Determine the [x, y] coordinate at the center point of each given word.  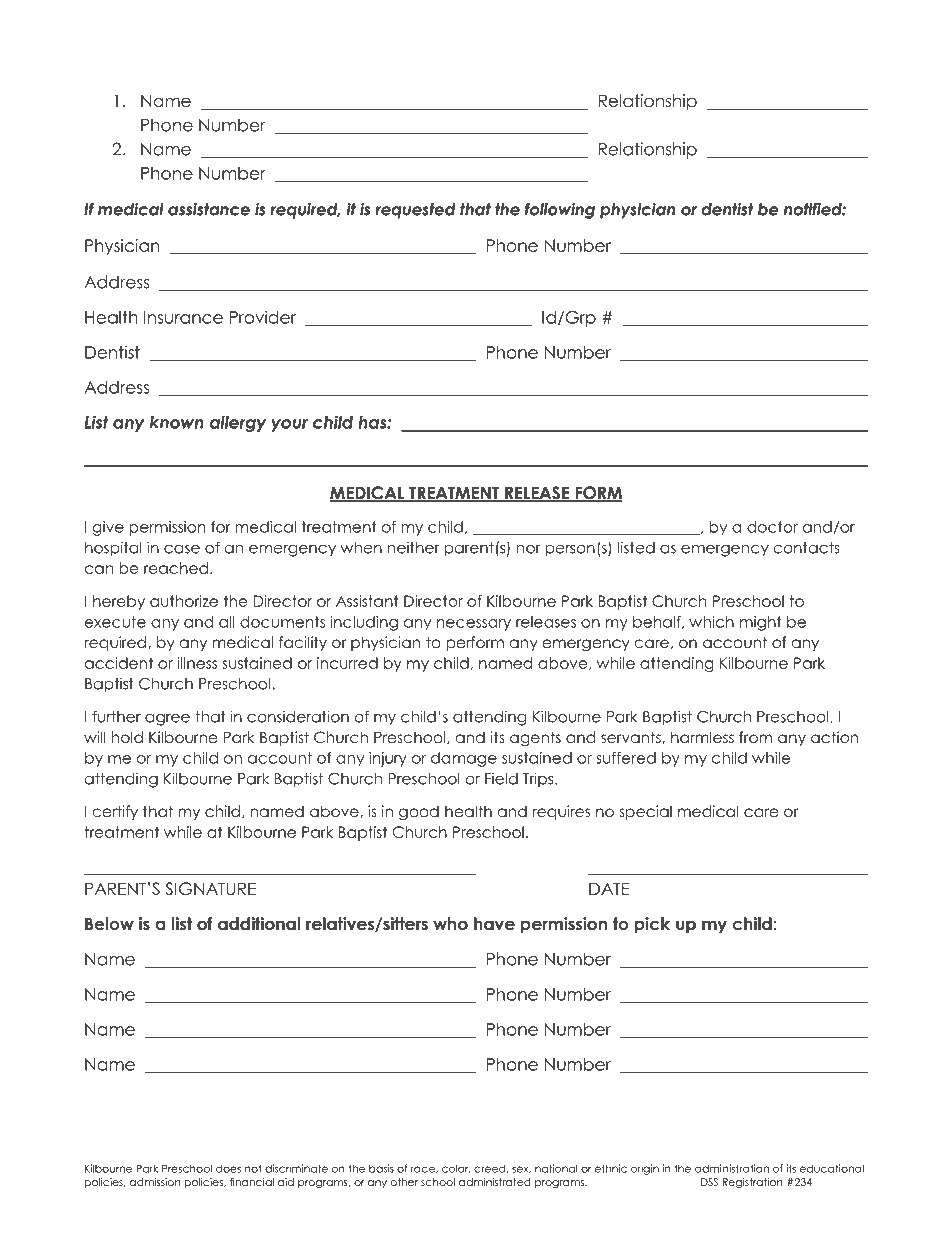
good [419, 813]
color [456, 1168]
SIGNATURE [210, 889]
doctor [772, 527]
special [646, 812]
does [228, 1168]
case [182, 549]
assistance [209, 209]
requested [415, 211]
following [560, 211]
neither [413, 547]
